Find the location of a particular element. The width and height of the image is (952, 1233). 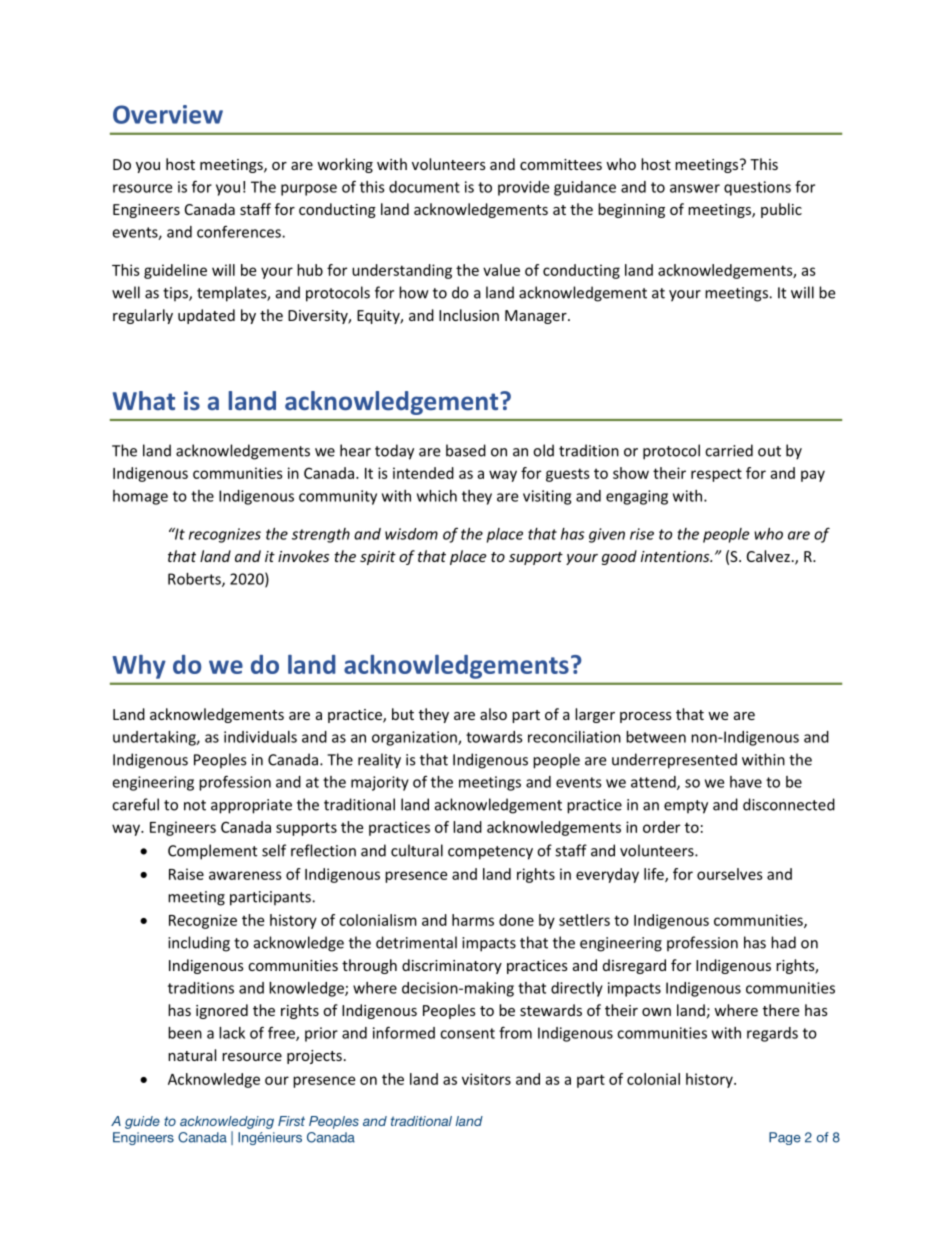

also is located at coordinates (493, 714).
